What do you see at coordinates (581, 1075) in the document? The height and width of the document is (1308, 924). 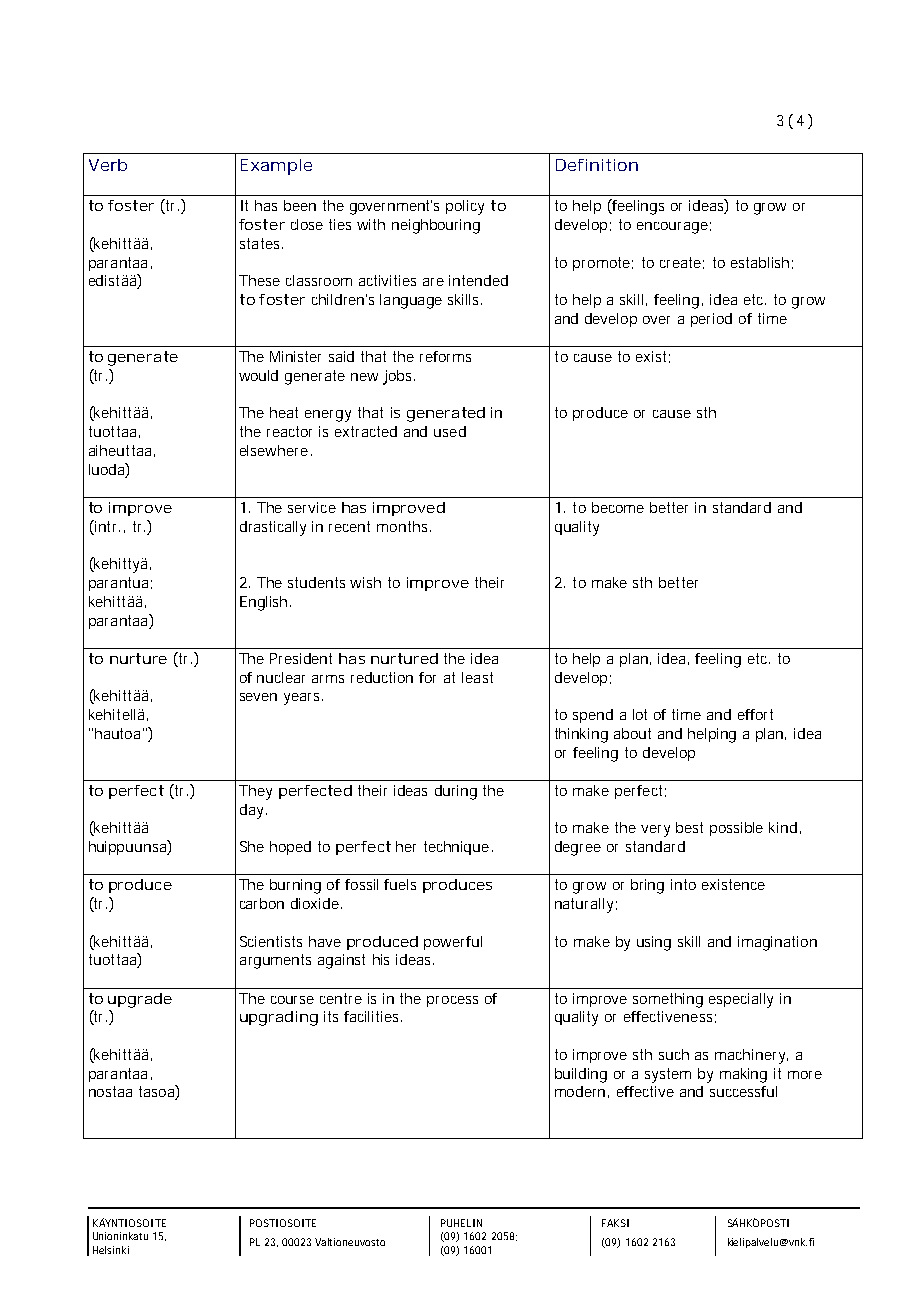 I see `building` at bounding box center [581, 1075].
